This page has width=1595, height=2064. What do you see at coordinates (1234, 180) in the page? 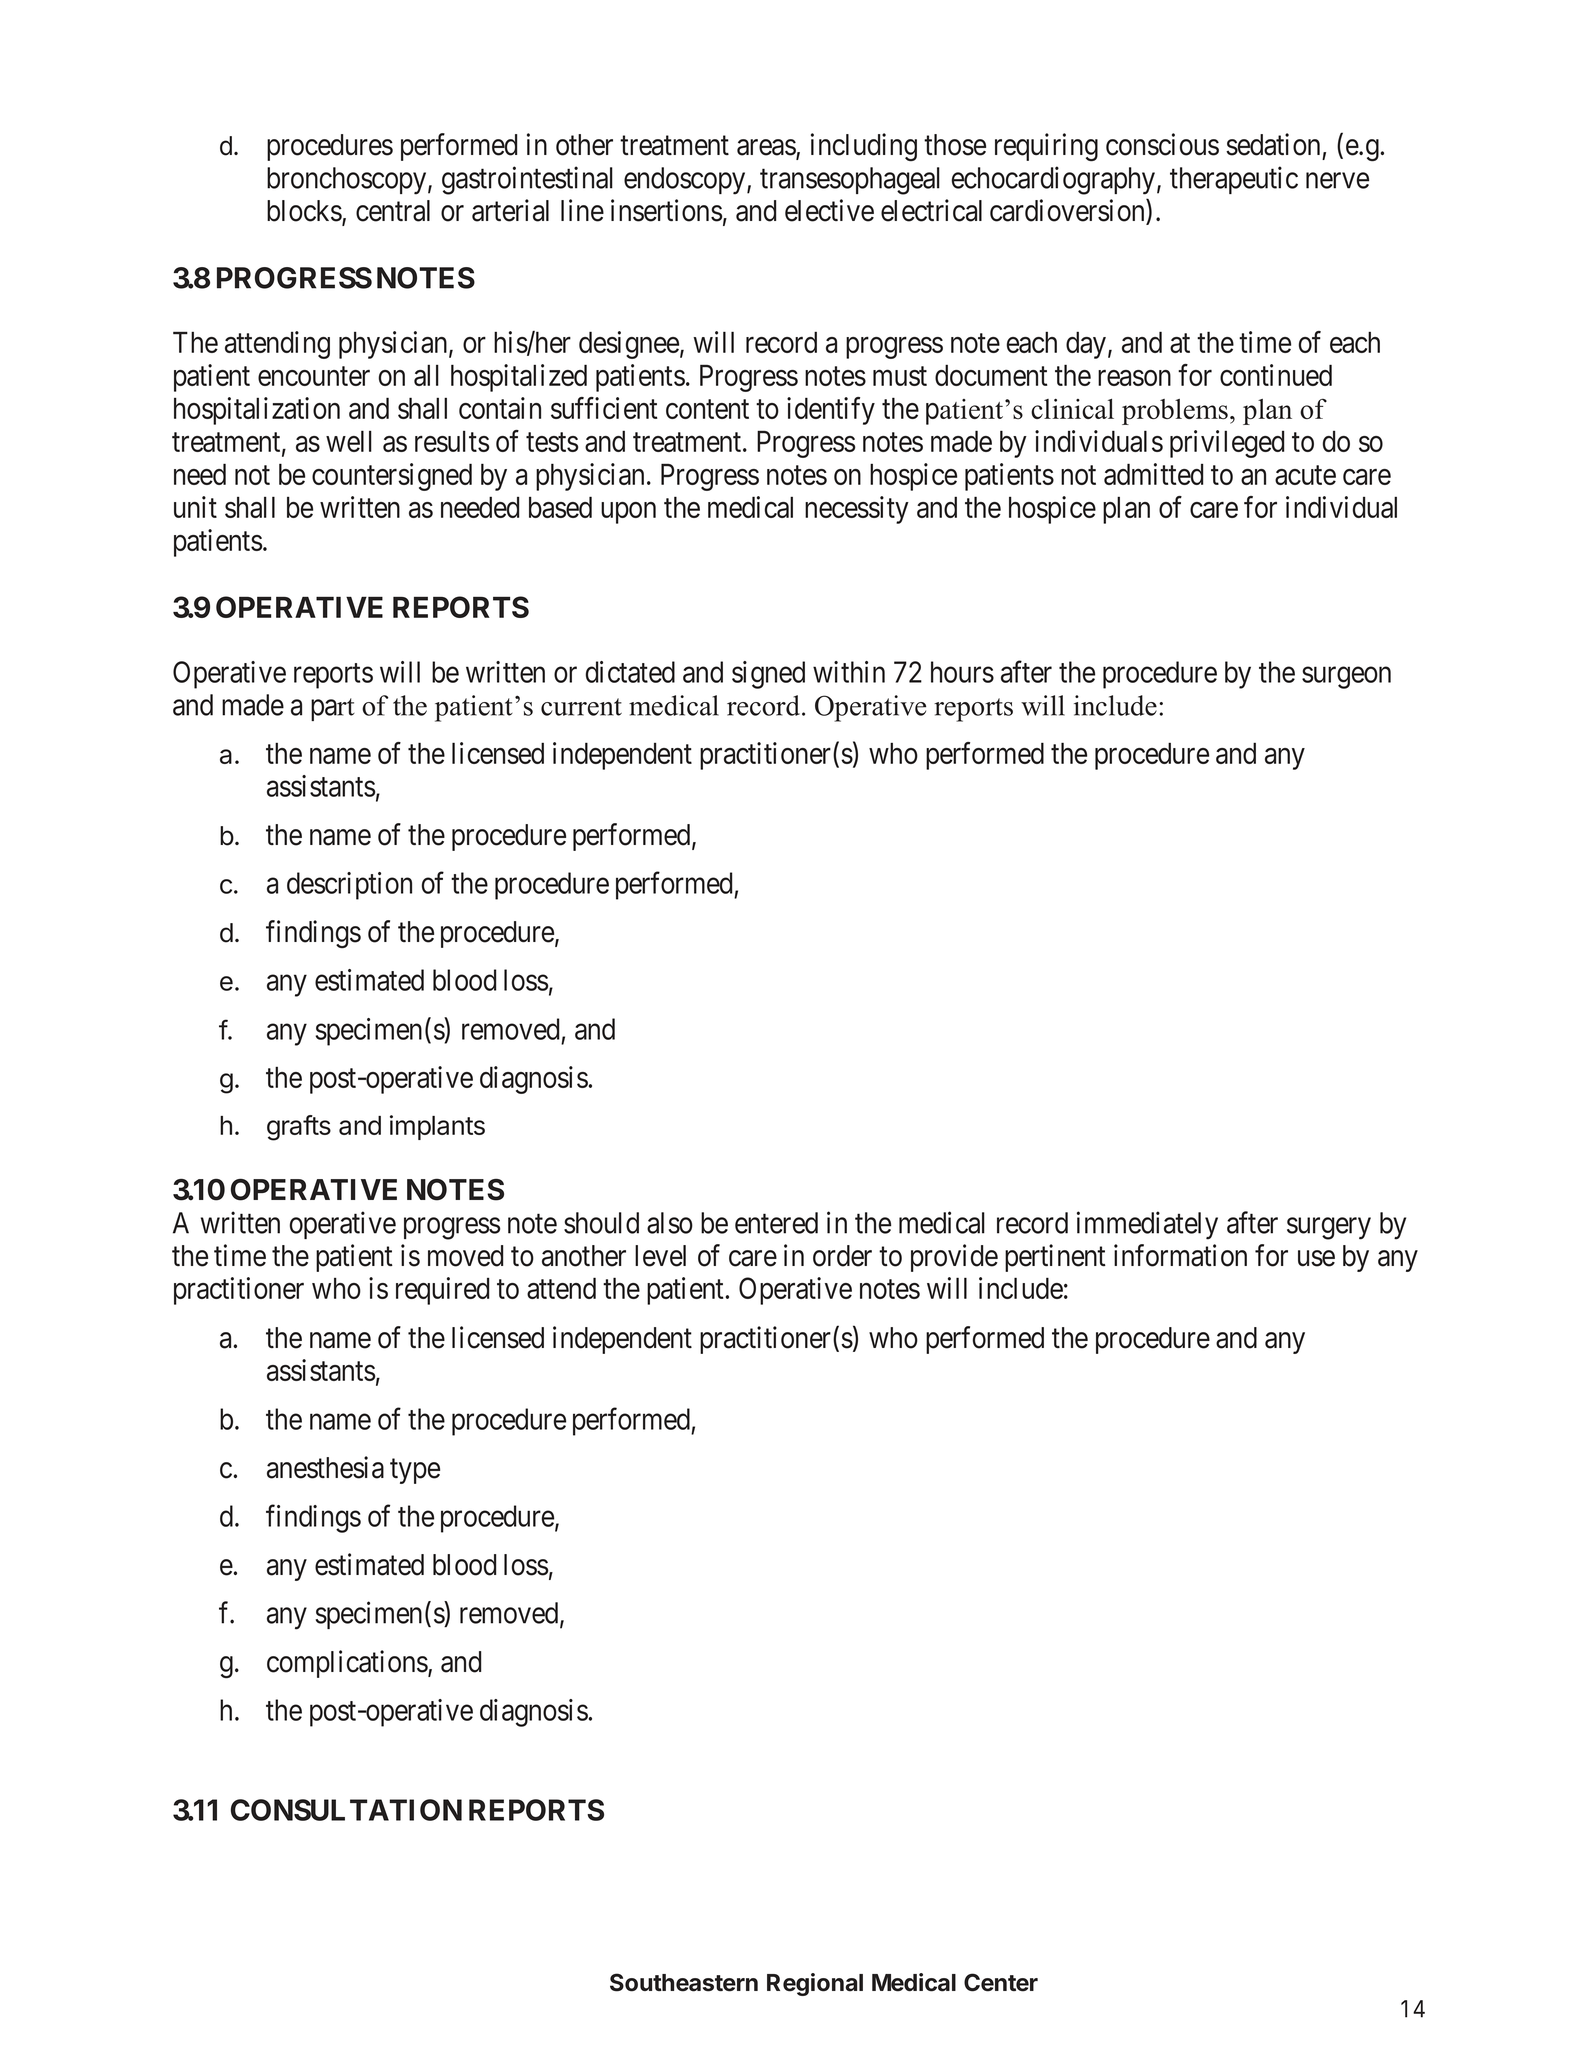
I see `therapeutic` at bounding box center [1234, 180].
